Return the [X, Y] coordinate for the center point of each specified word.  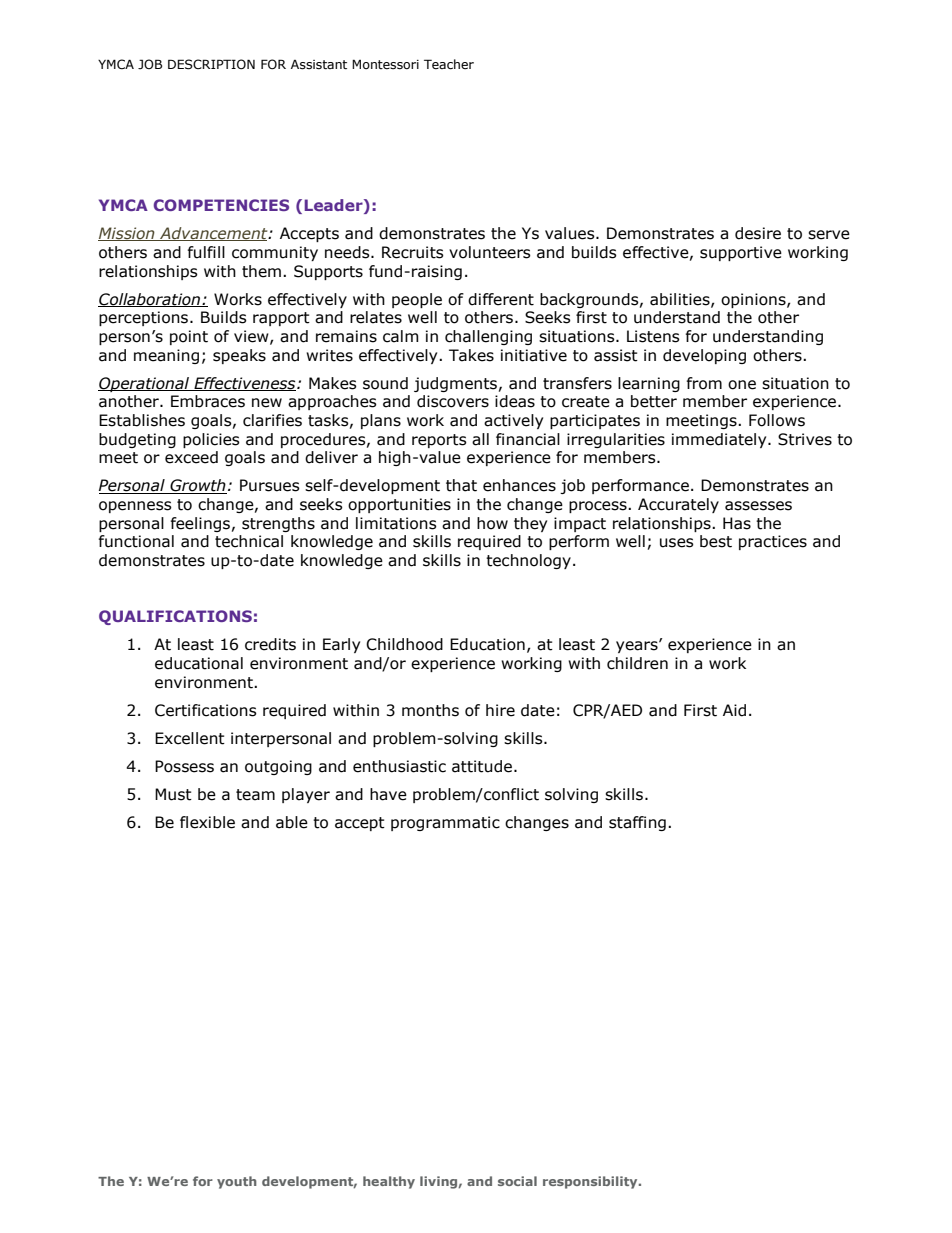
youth [237, 1182]
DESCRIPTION [211, 64]
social [517, 1181]
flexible [207, 822]
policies [211, 440]
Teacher [449, 64]
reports [439, 441]
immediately [720, 440]
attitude [482, 766]
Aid [734, 710]
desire [758, 233]
